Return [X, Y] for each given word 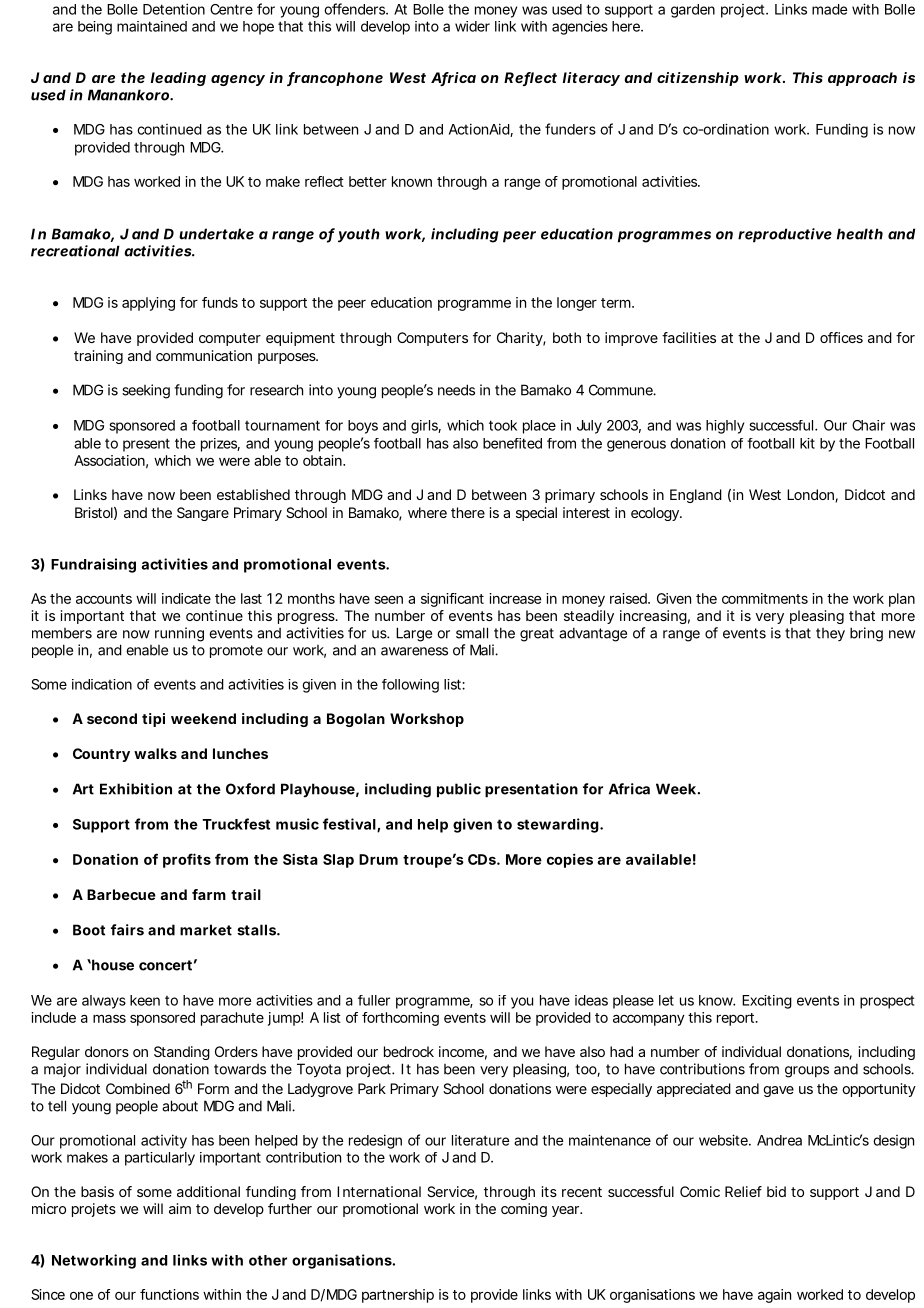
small [472, 633]
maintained [152, 26]
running [179, 634]
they [830, 634]
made [830, 9]
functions [169, 1294]
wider [472, 26]
